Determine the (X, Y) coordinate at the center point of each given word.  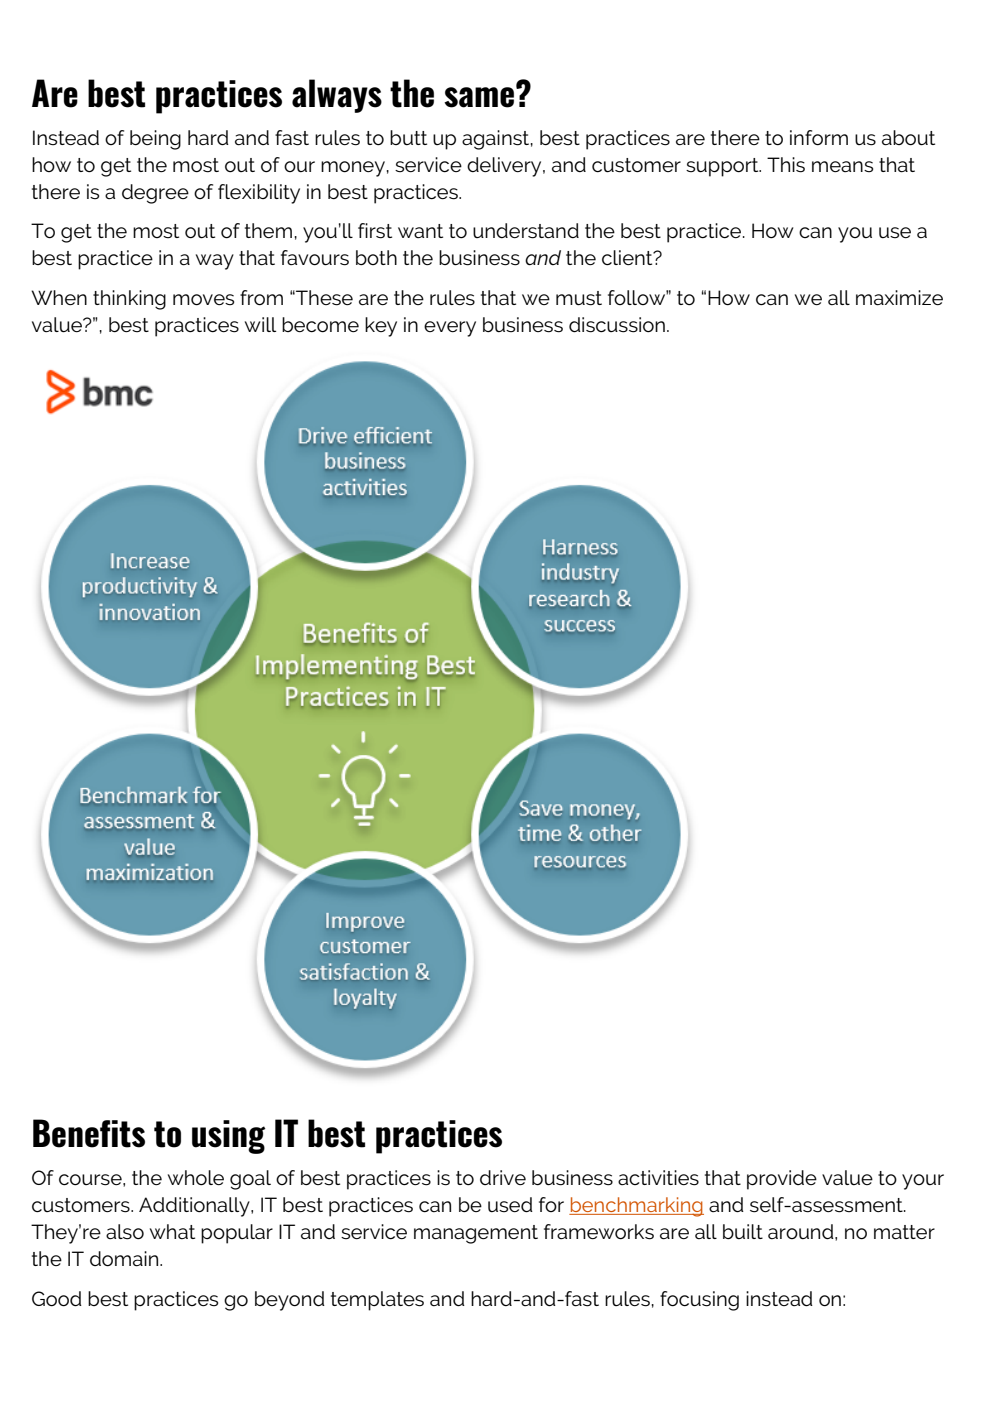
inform (819, 138)
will (260, 324)
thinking (129, 300)
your (923, 1182)
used (510, 1205)
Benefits (89, 1133)
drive (503, 1177)
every (450, 329)
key (381, 327)
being (155, 140)
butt (408, 137)
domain (125, 1259)
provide (782, 1180)
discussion (617, 325)
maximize (899, 298)
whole (196, 1178)
